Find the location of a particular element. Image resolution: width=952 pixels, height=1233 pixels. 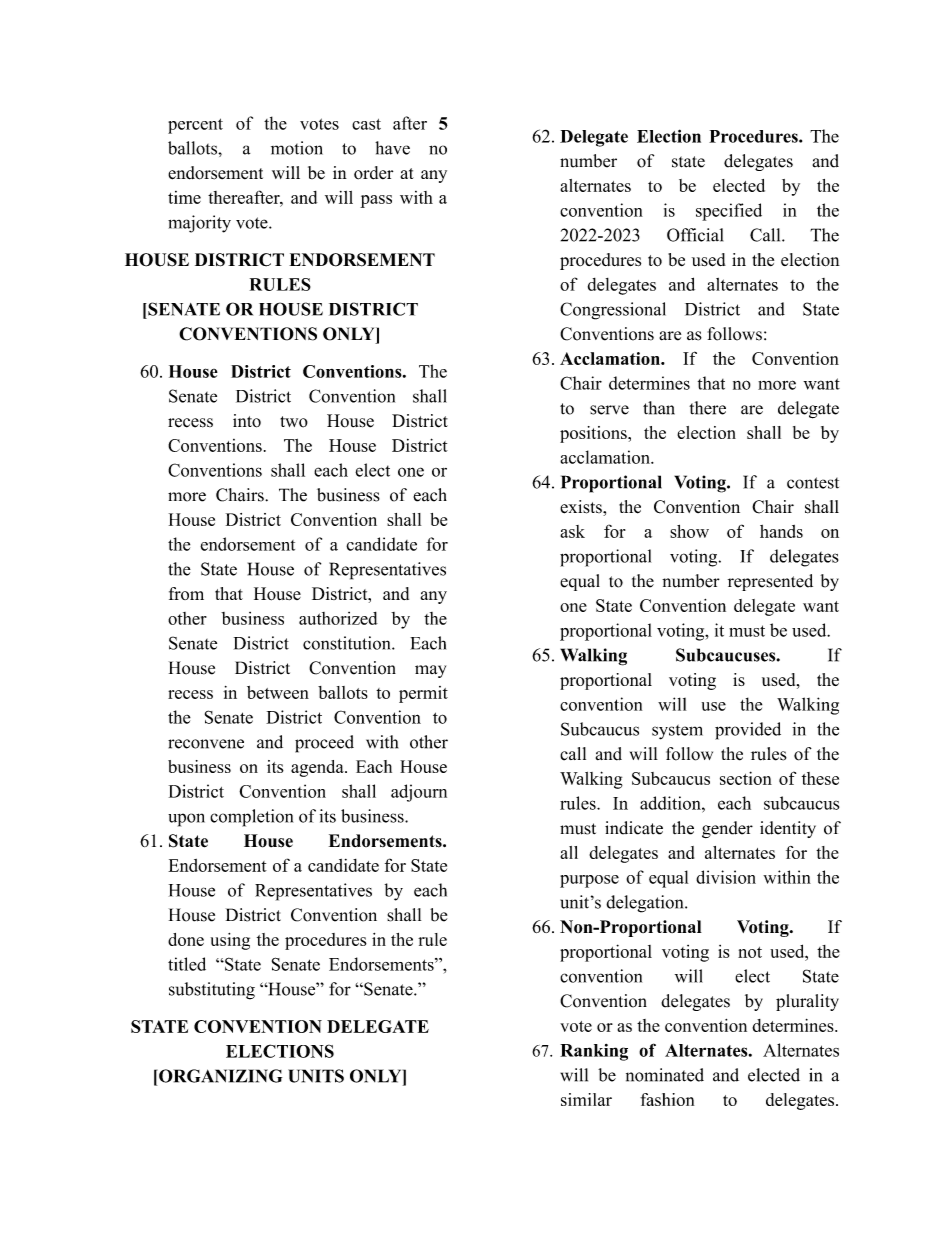

represented is located at coordinates (770, 582).
